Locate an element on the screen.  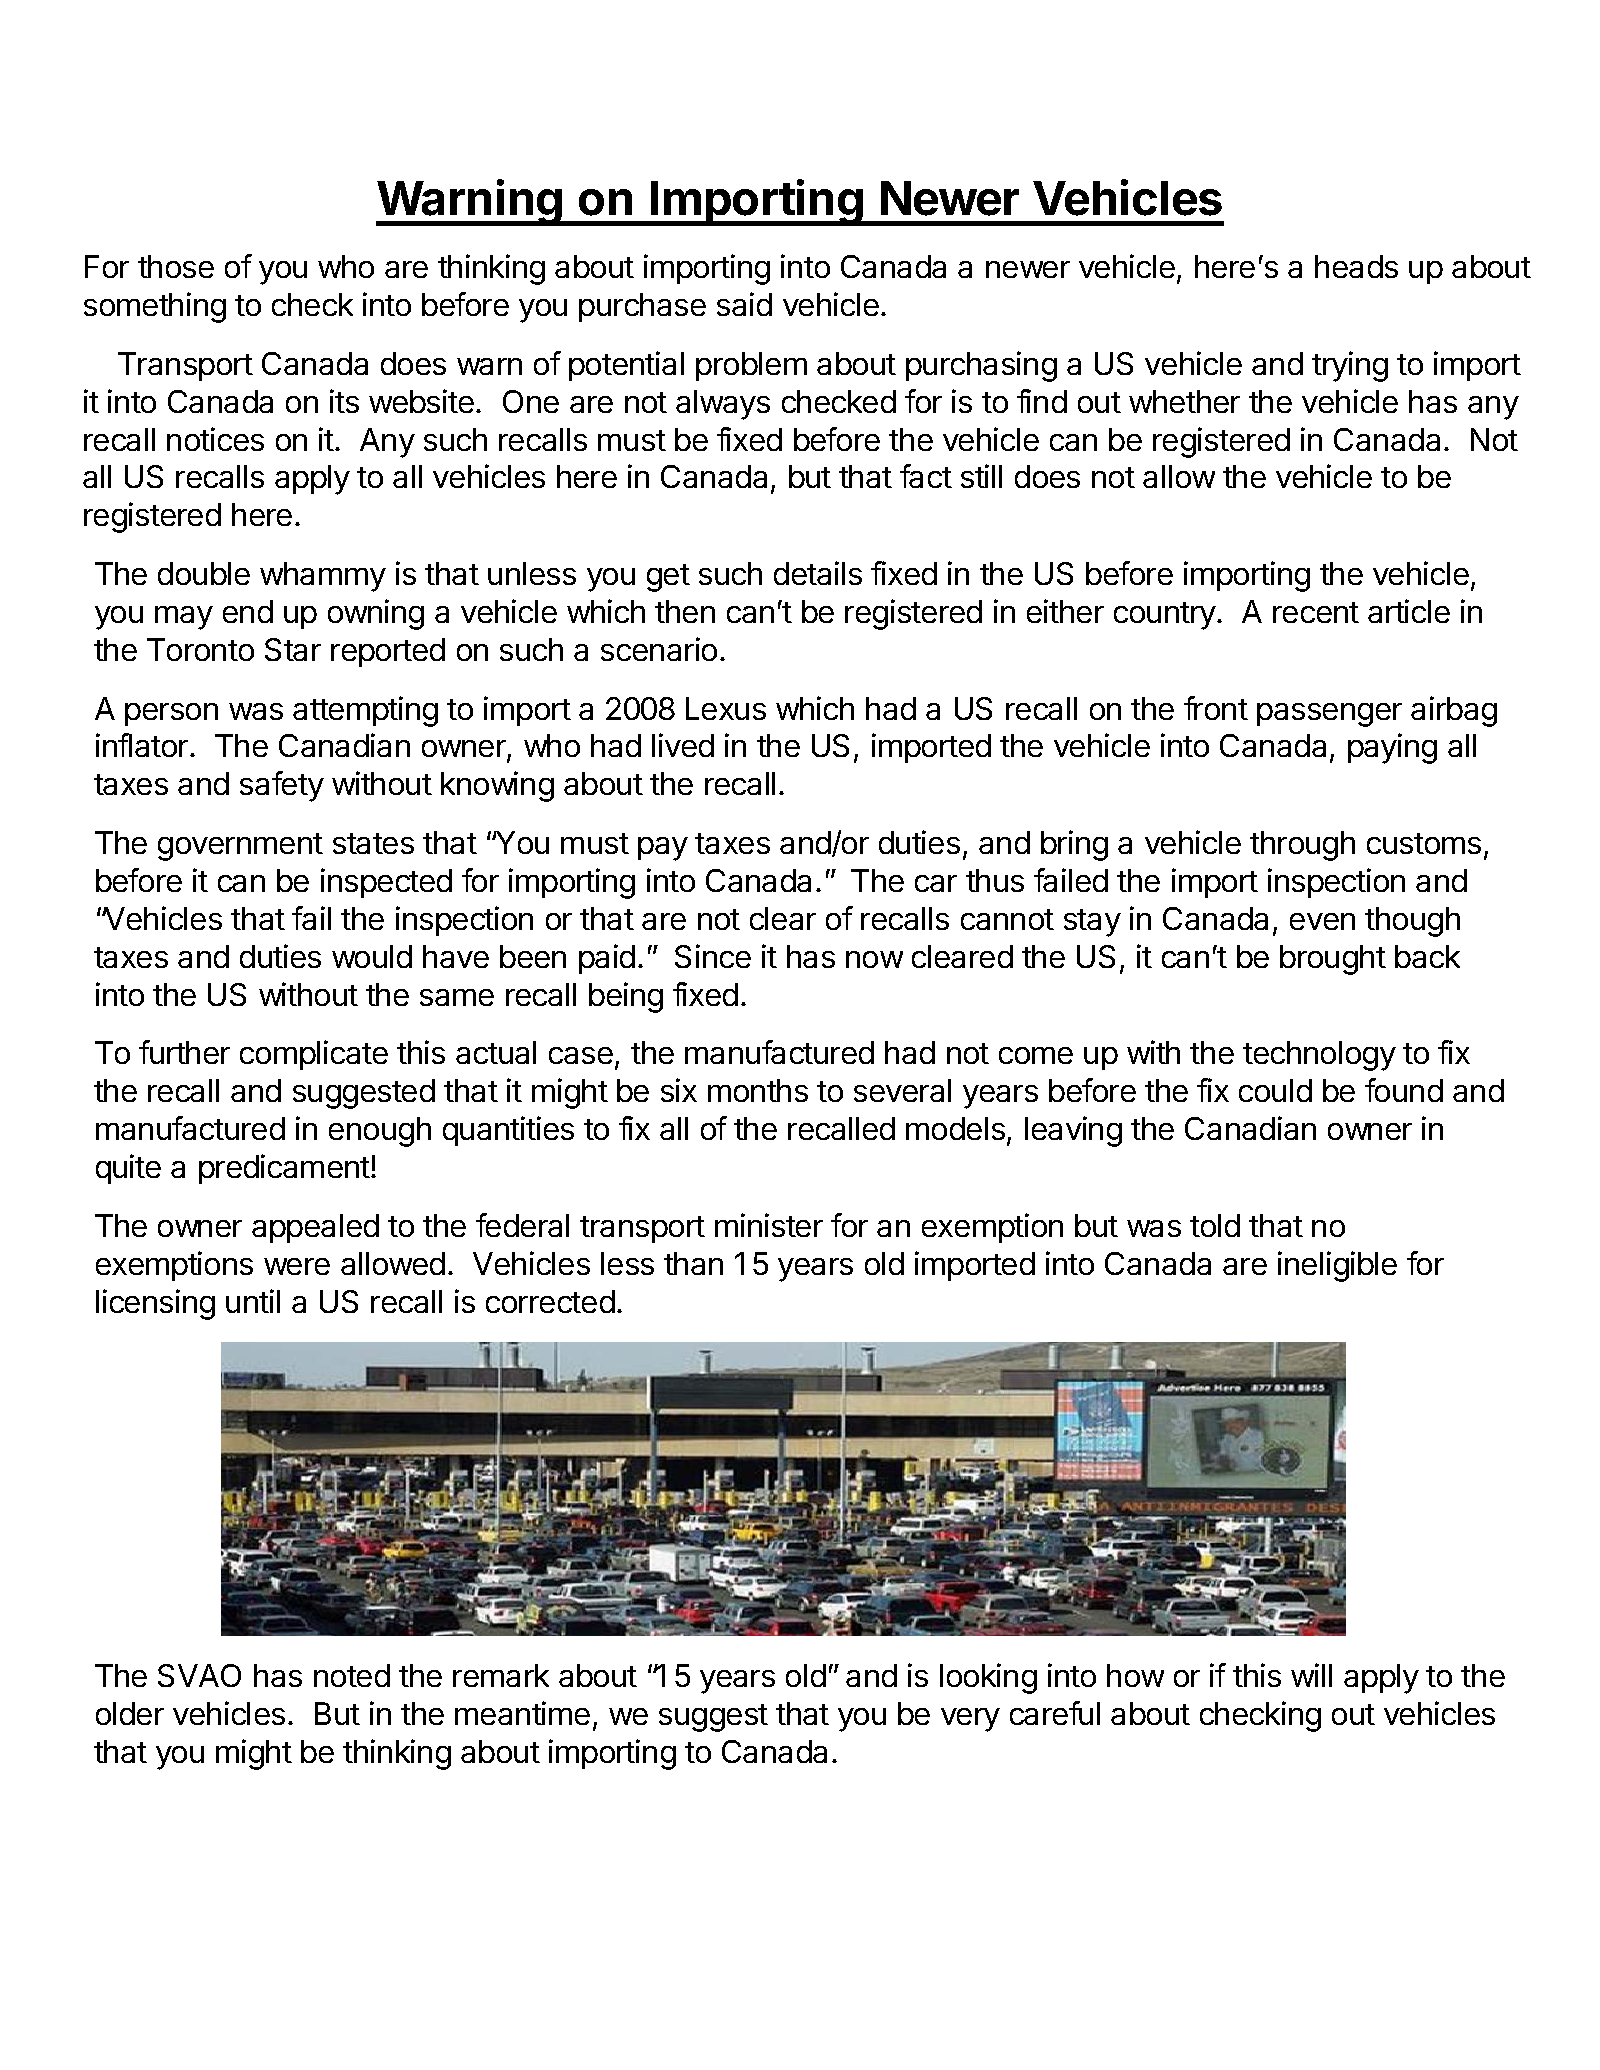
something is located at coordinates (155, 307).
